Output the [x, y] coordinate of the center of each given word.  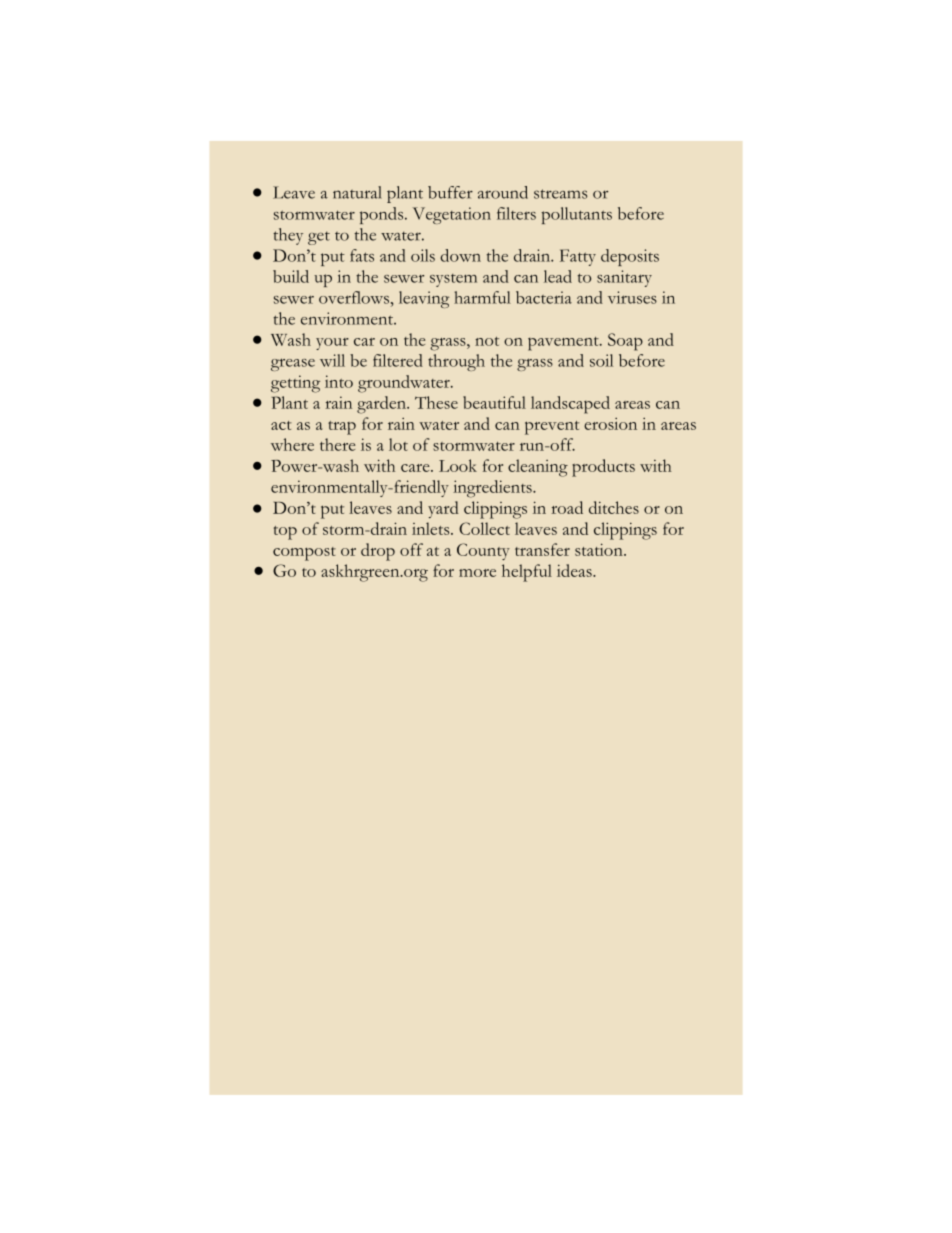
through [456, 362]
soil [601, 360]
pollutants [576, 215]
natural [357, 192]
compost [304, 554]
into [339, 381]
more [477, 573]
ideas [575, 570]
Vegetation [452, 215]
